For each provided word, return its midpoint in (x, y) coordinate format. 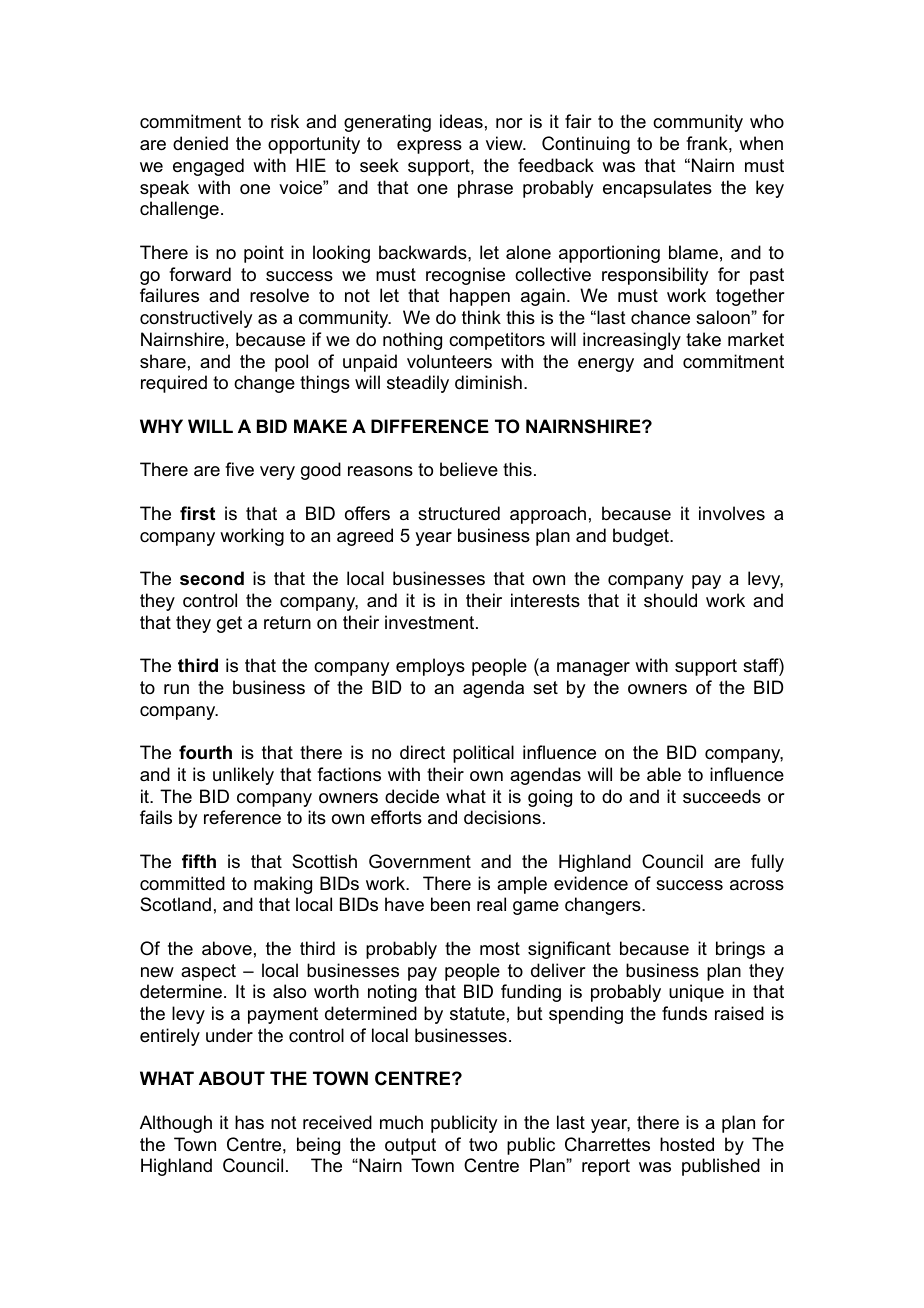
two (483, 1145)
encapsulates (657, 189)
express (429, 147)
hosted (687, 1144)
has (249, 1122)
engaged (208, 167)
